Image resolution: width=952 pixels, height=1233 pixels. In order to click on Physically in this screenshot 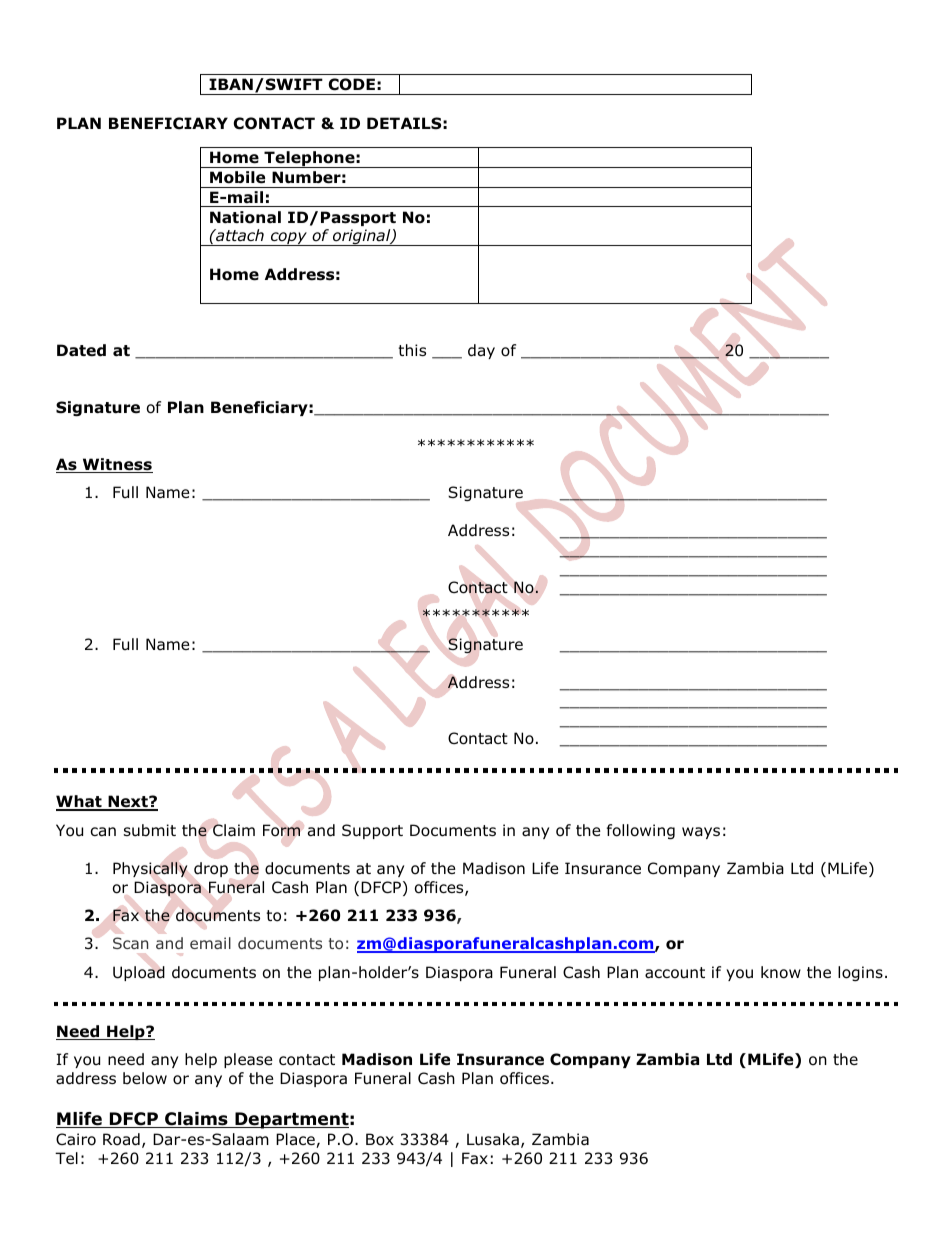, I will do `click(150, 869)`.
